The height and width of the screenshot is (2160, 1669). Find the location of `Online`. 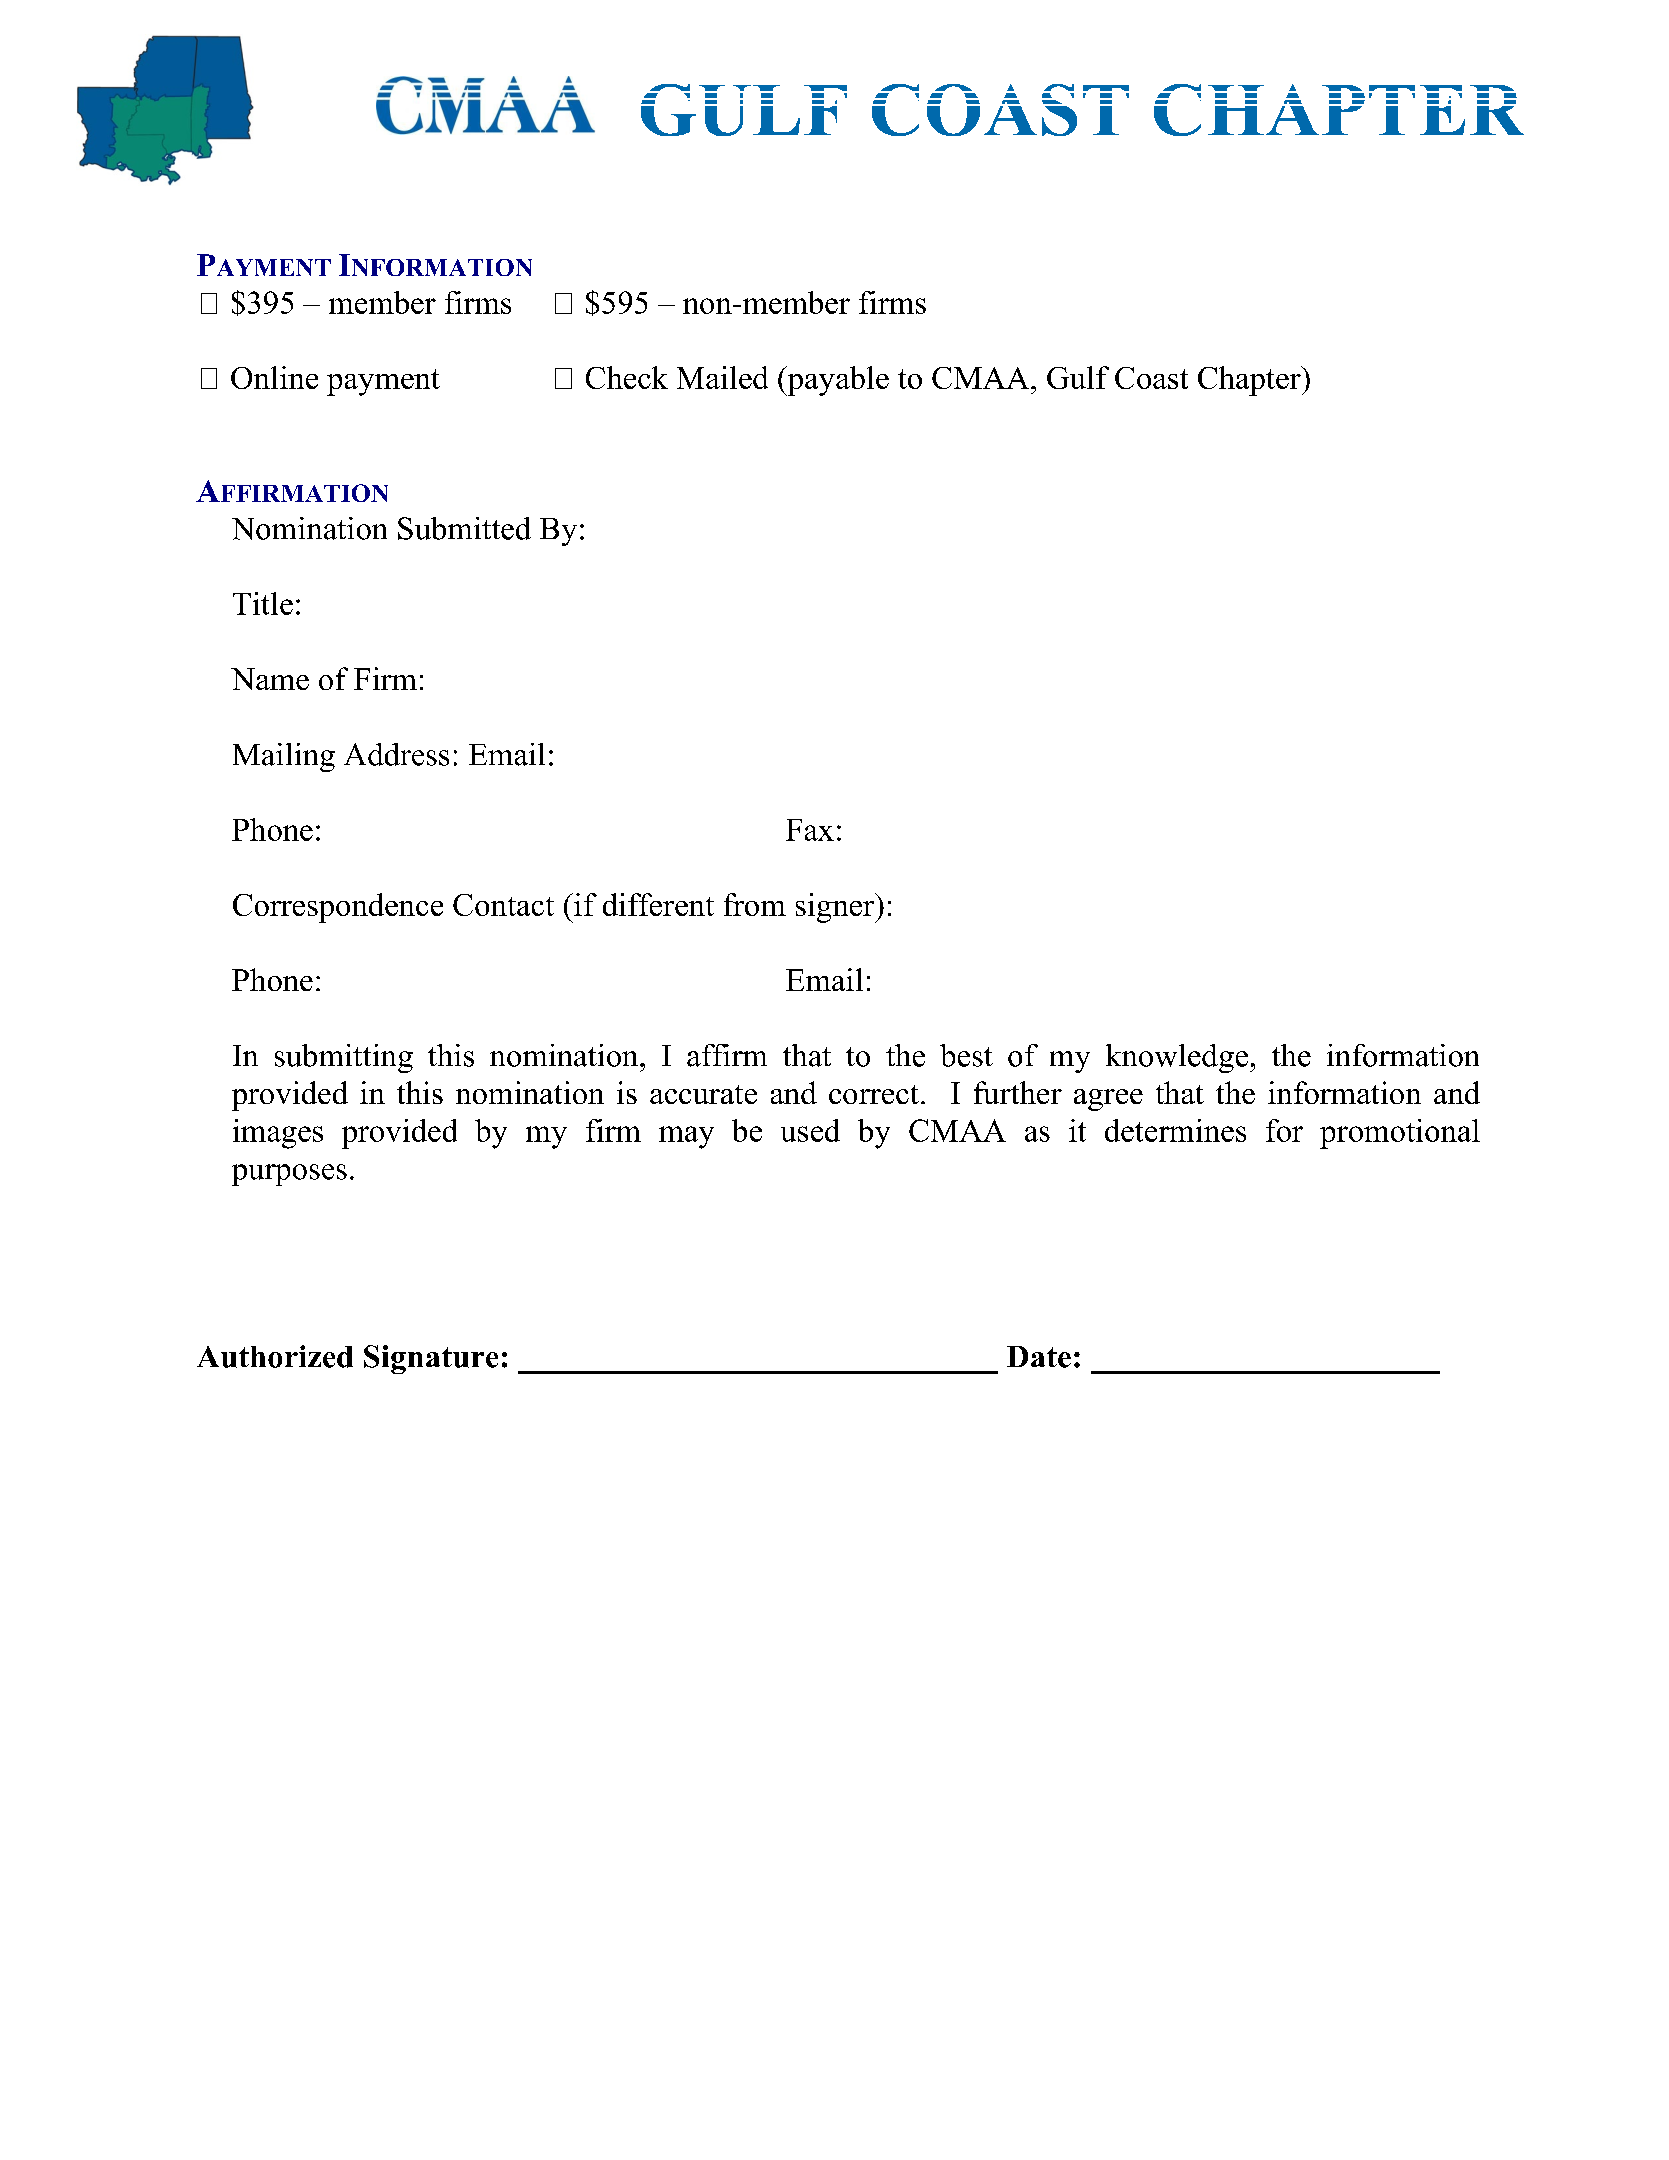

Online is located at coordinates (274, 377).
